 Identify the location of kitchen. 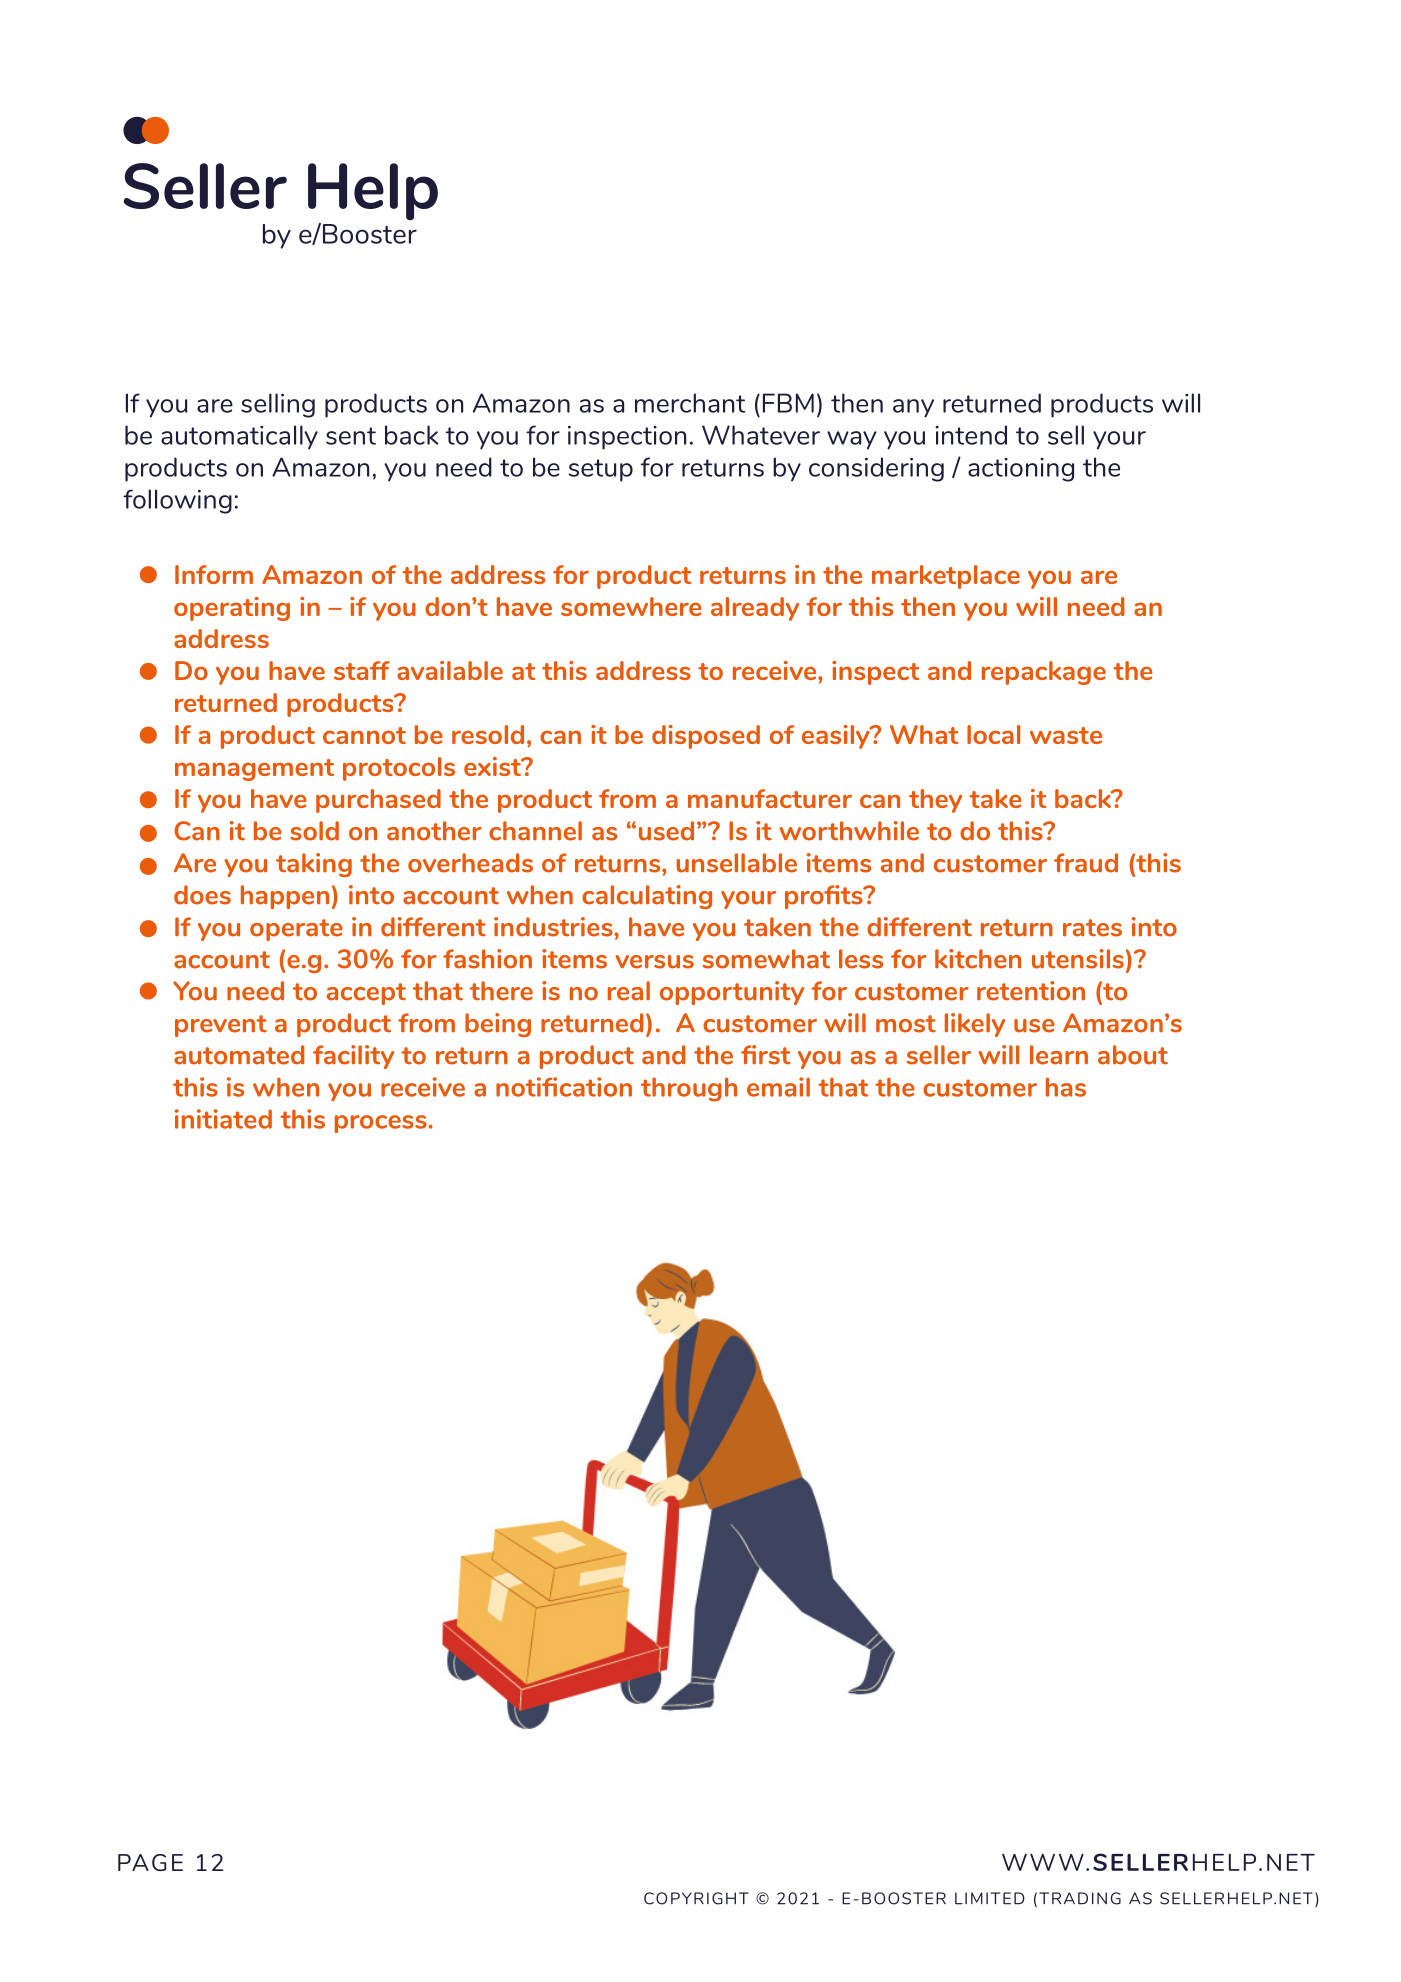
(978, 959).
